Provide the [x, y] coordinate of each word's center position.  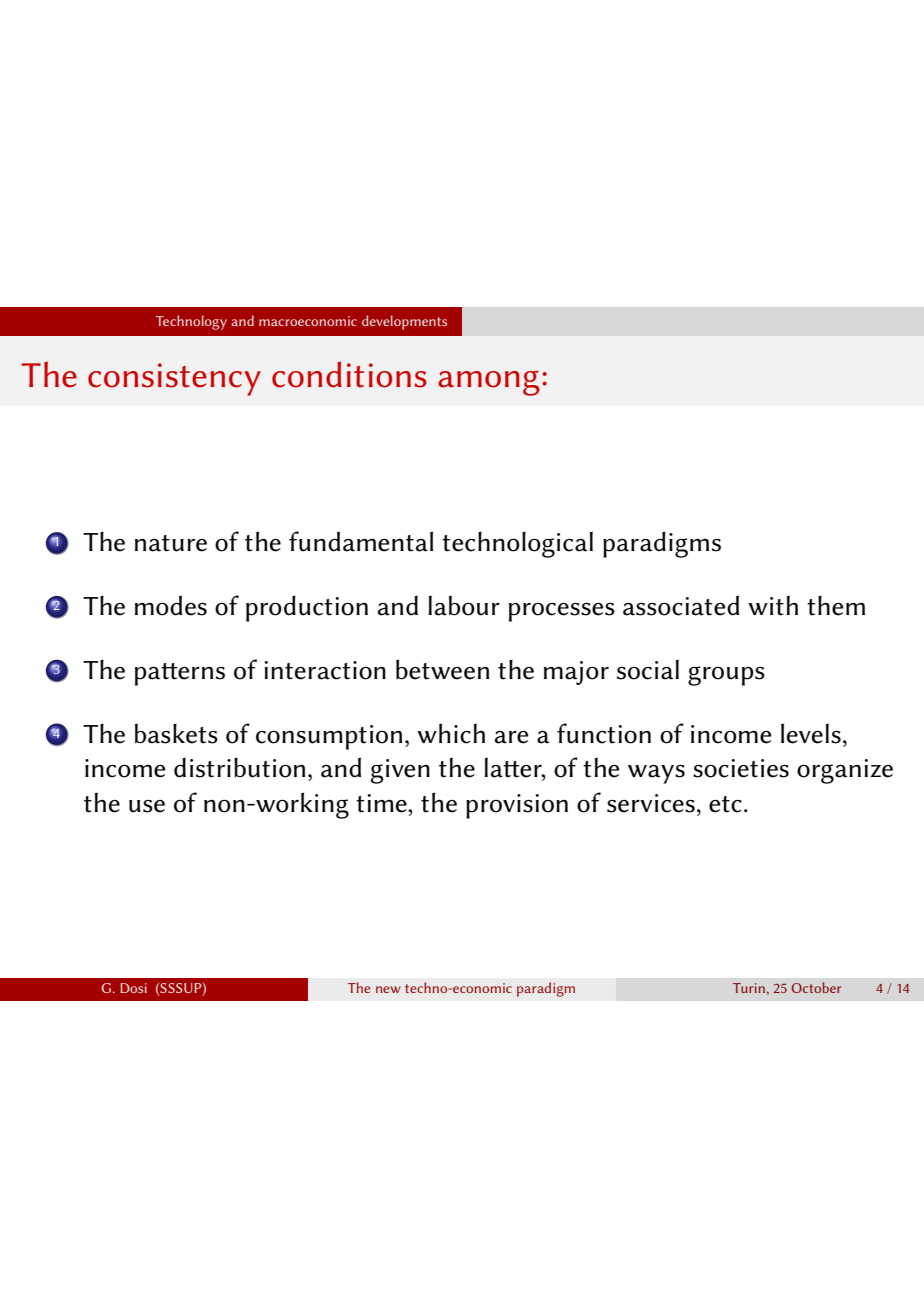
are [512, 737]
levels [811, 733]
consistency [174, 379]
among [489, 383]
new [388, 989]
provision [517, 806]
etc [725, 804]
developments [404, 322]
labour [464, 605]
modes [171, 605]
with [773, 605]
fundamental [361, 541]
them [836, 605]
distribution [239, 767]
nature [171, 543]
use [147, 806]
